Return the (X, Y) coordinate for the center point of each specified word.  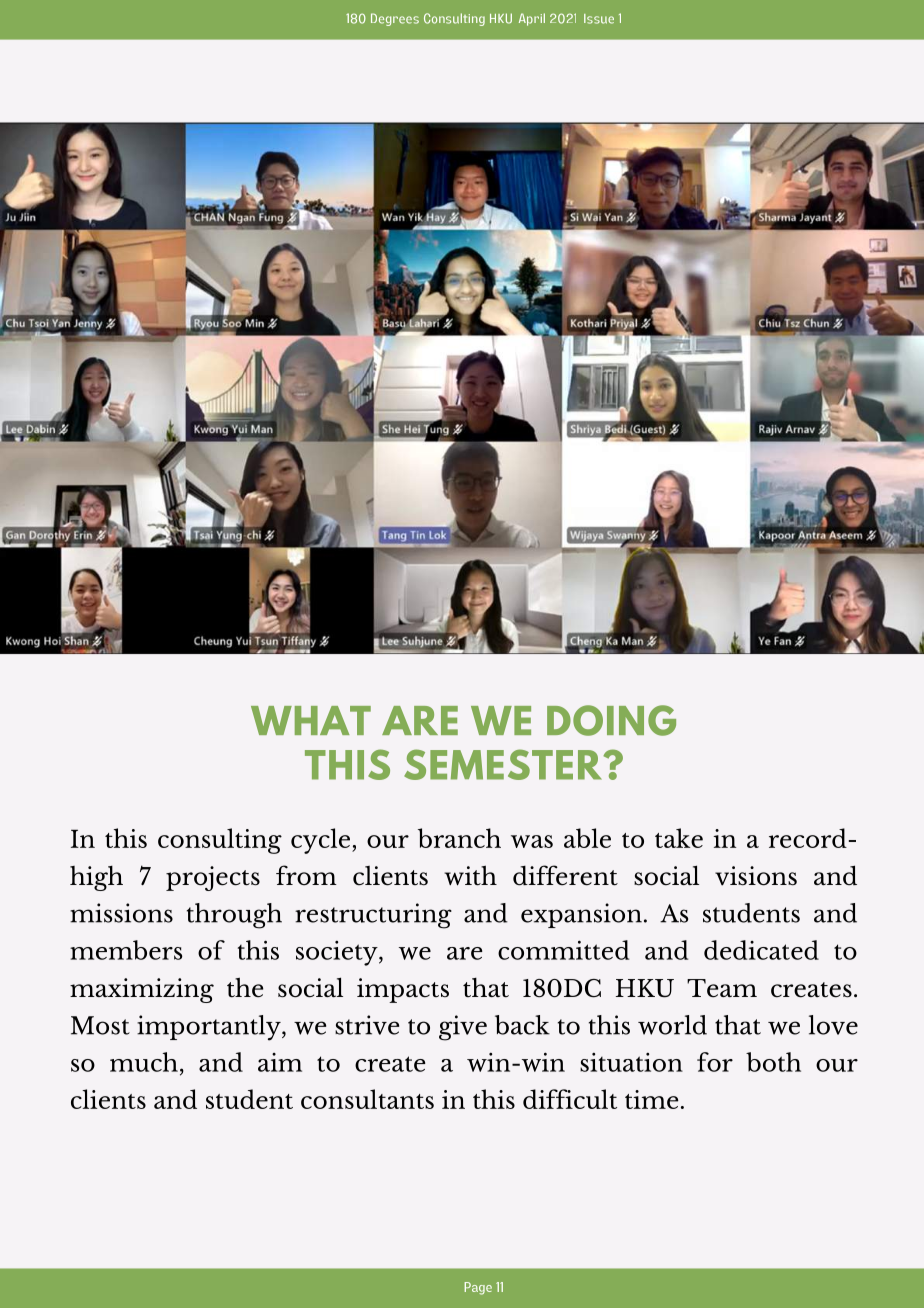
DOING (611, 720)
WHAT (311, 720)
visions (756, 876)
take (679, 838)
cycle (322, 841)
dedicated (761, 950)
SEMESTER (504, 764)
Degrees (395, 19)
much (144, 1062)
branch (459, 838)
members (126, 950)
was (532, 841)
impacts (403, 990)
